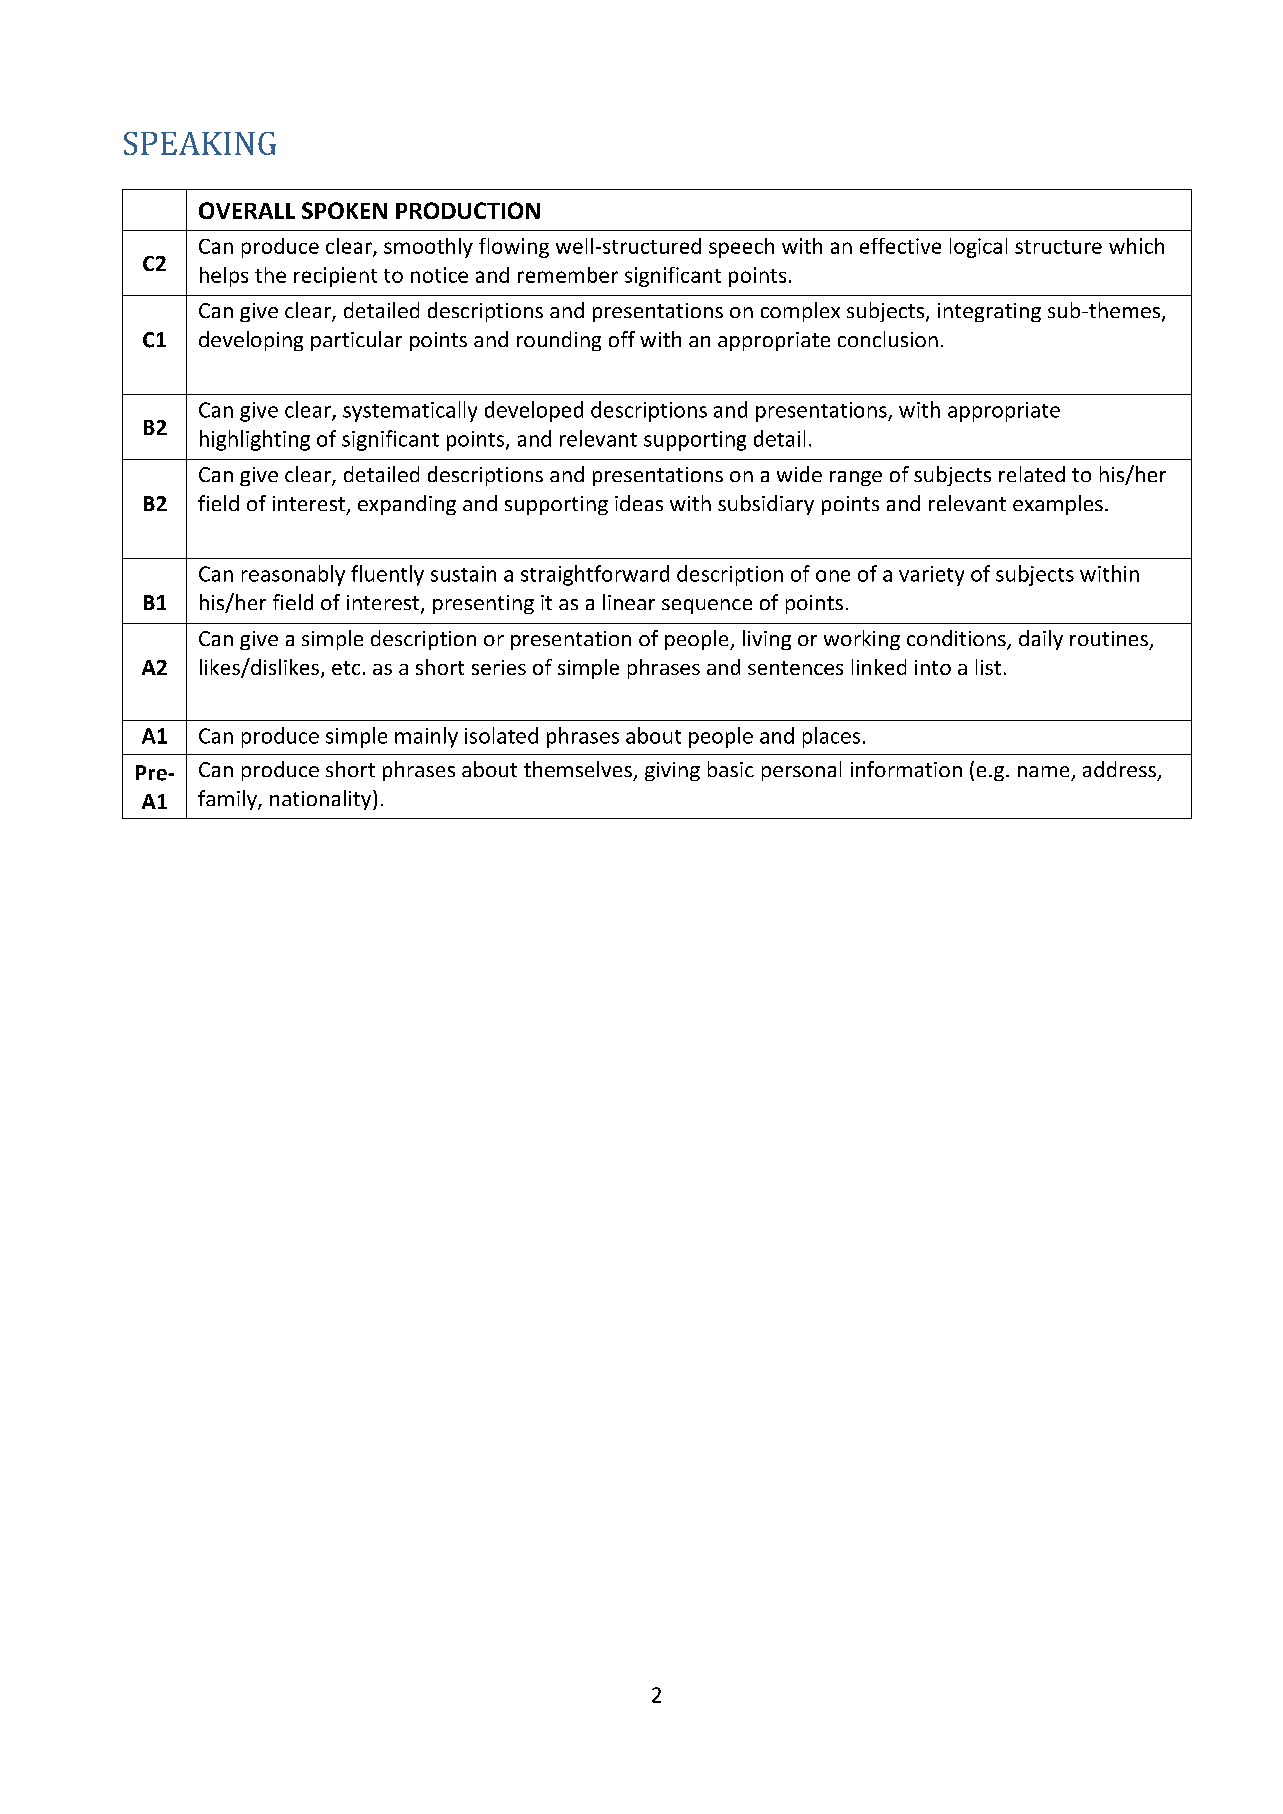 The image size is (1283, 1814). Describe the element at coordinates (978, 248) in the screenshot. I see `logical` at that location.
